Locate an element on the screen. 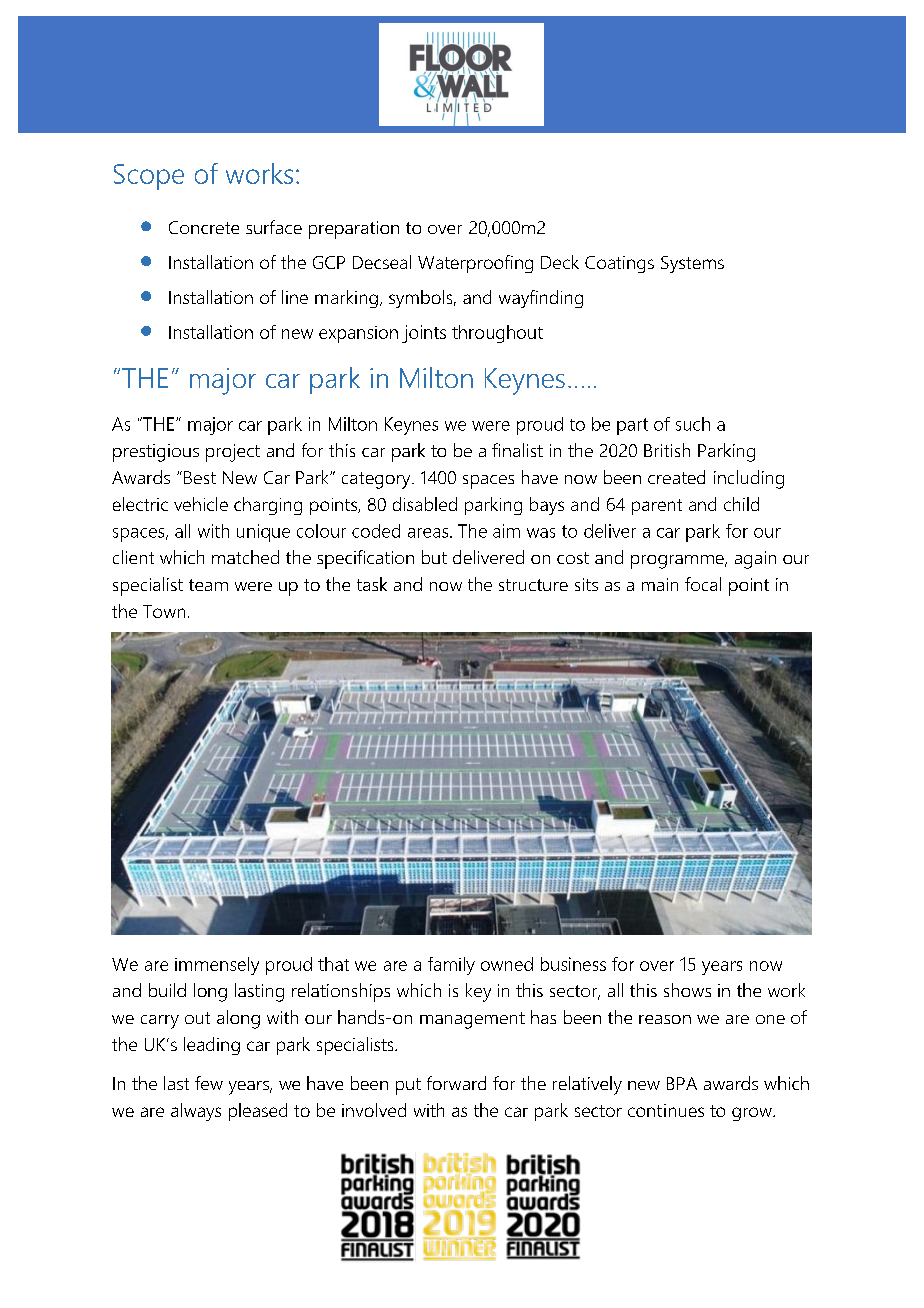 This screenshot has height=1308, width=924. Systems is located at coordinates (692, 264).
